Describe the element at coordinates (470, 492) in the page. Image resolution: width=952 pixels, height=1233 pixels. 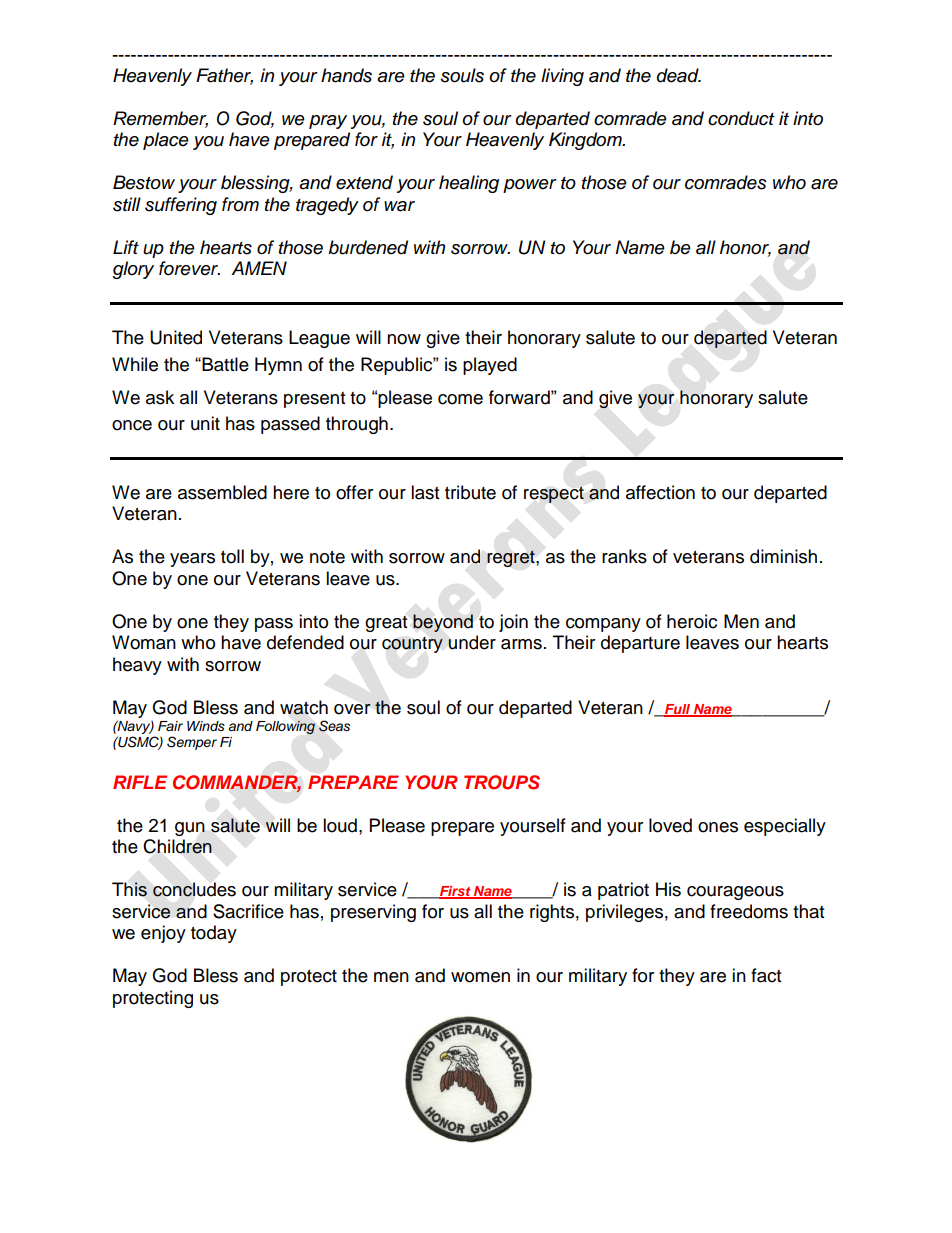
I see `tribute` at that location.
